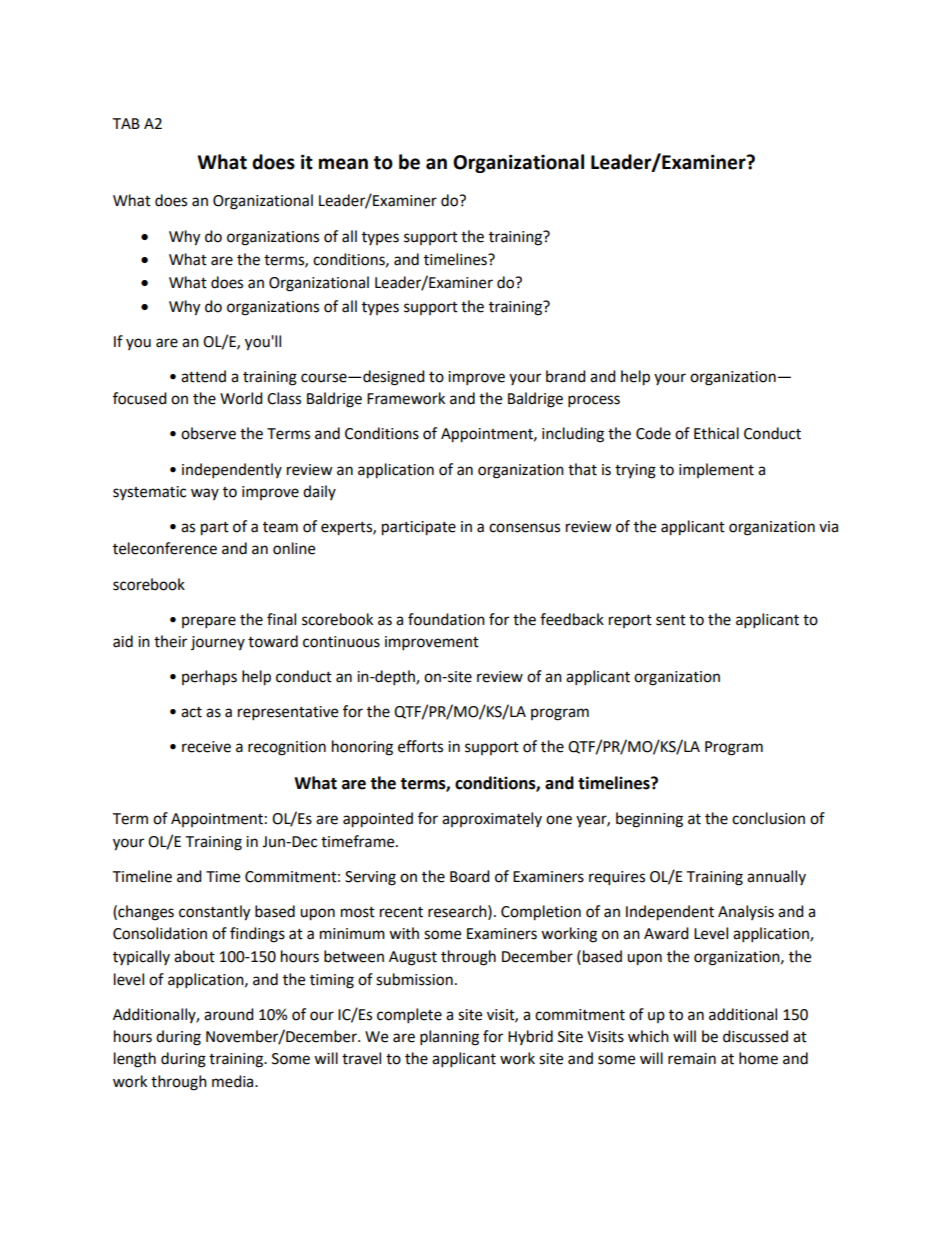 The width and height of the screenshot is (952, 1233). I want to click on including, so click(573, 435).
